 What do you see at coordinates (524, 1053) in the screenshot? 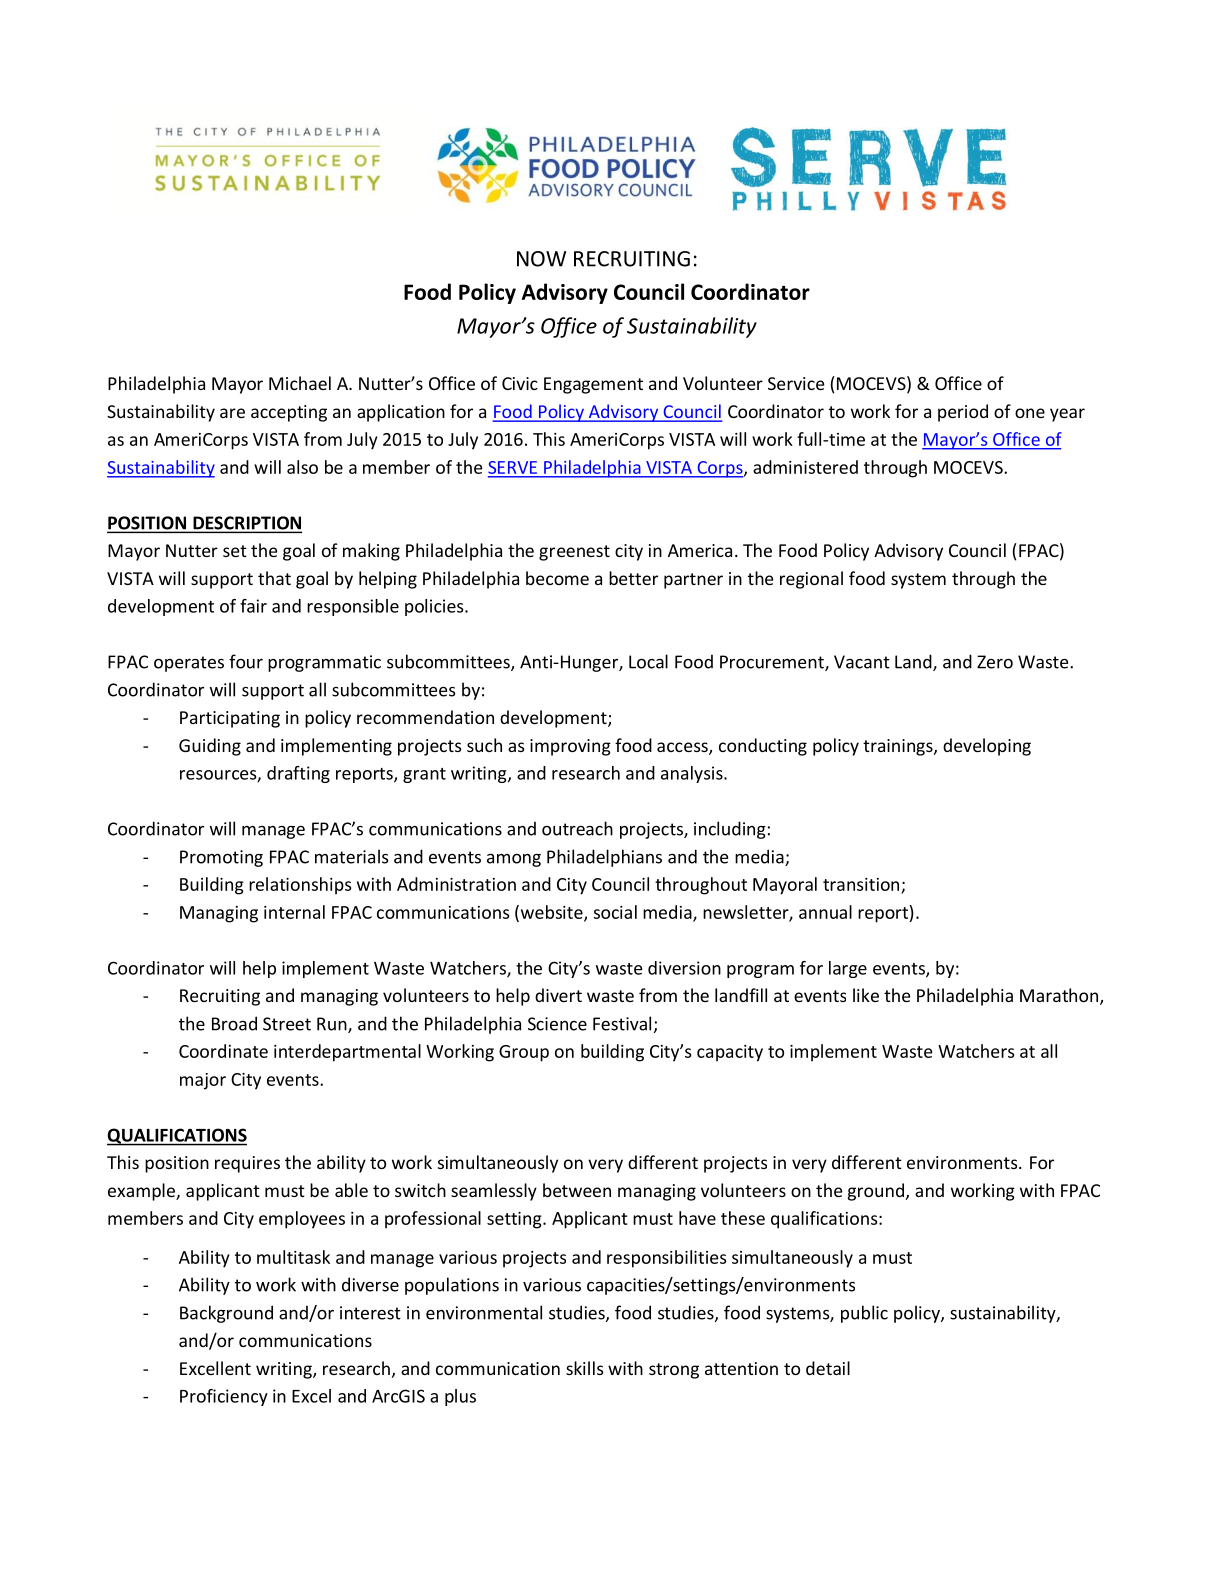
I see `Group` at bounding box center [524, 1053].
